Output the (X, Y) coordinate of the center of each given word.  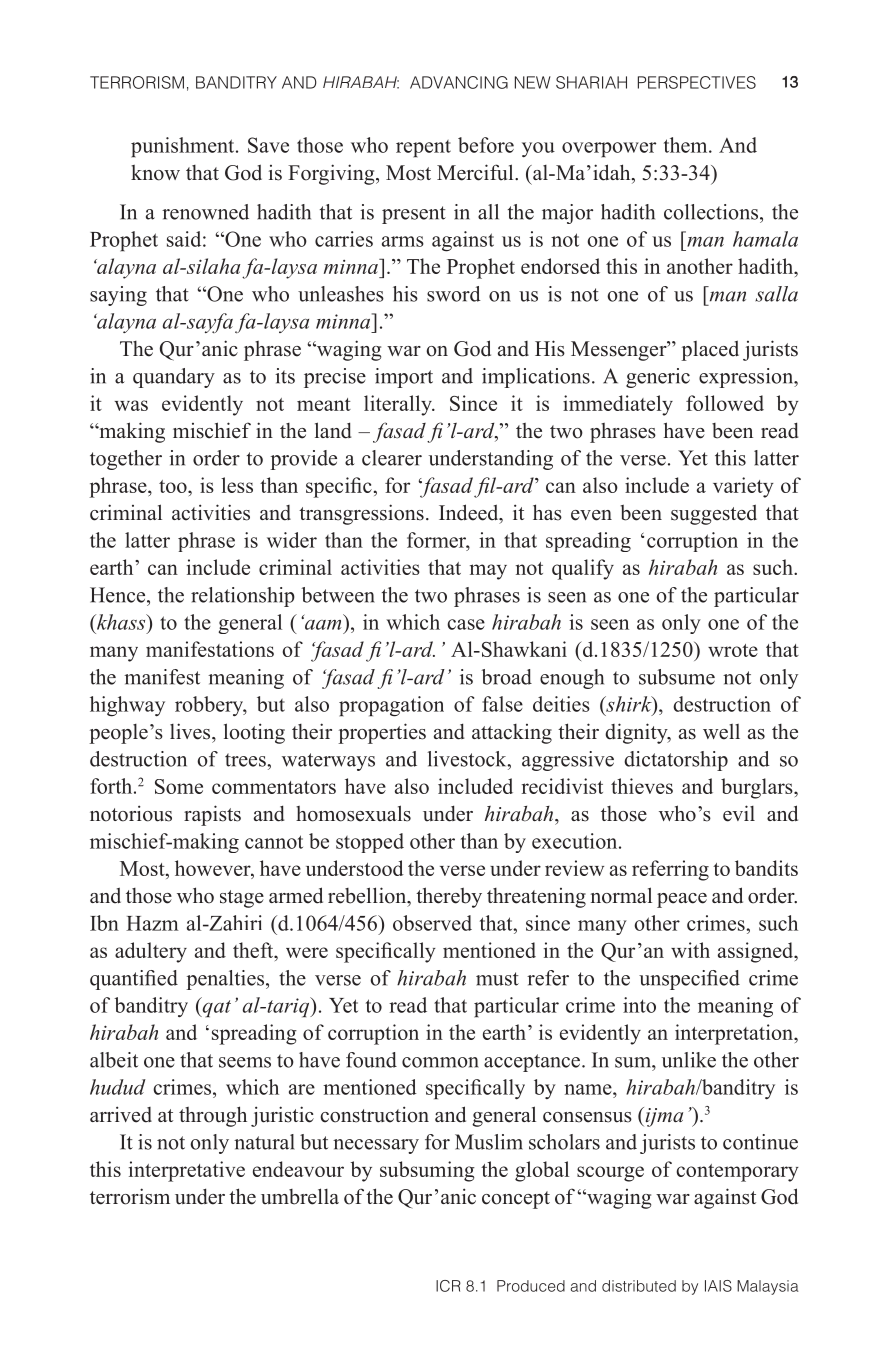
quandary (174, 378)
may (488, 572)
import (404, 378)
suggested (714, 514)
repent (423, 149)
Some (179, 786)
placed (710, 350)
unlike (689, 1060)
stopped (370, 843)
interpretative (187, 1171)
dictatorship (676, 761)
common (440, 1062)
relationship (243, 597)
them (687, 145)
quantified (134, 980)
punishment (184, 147)
